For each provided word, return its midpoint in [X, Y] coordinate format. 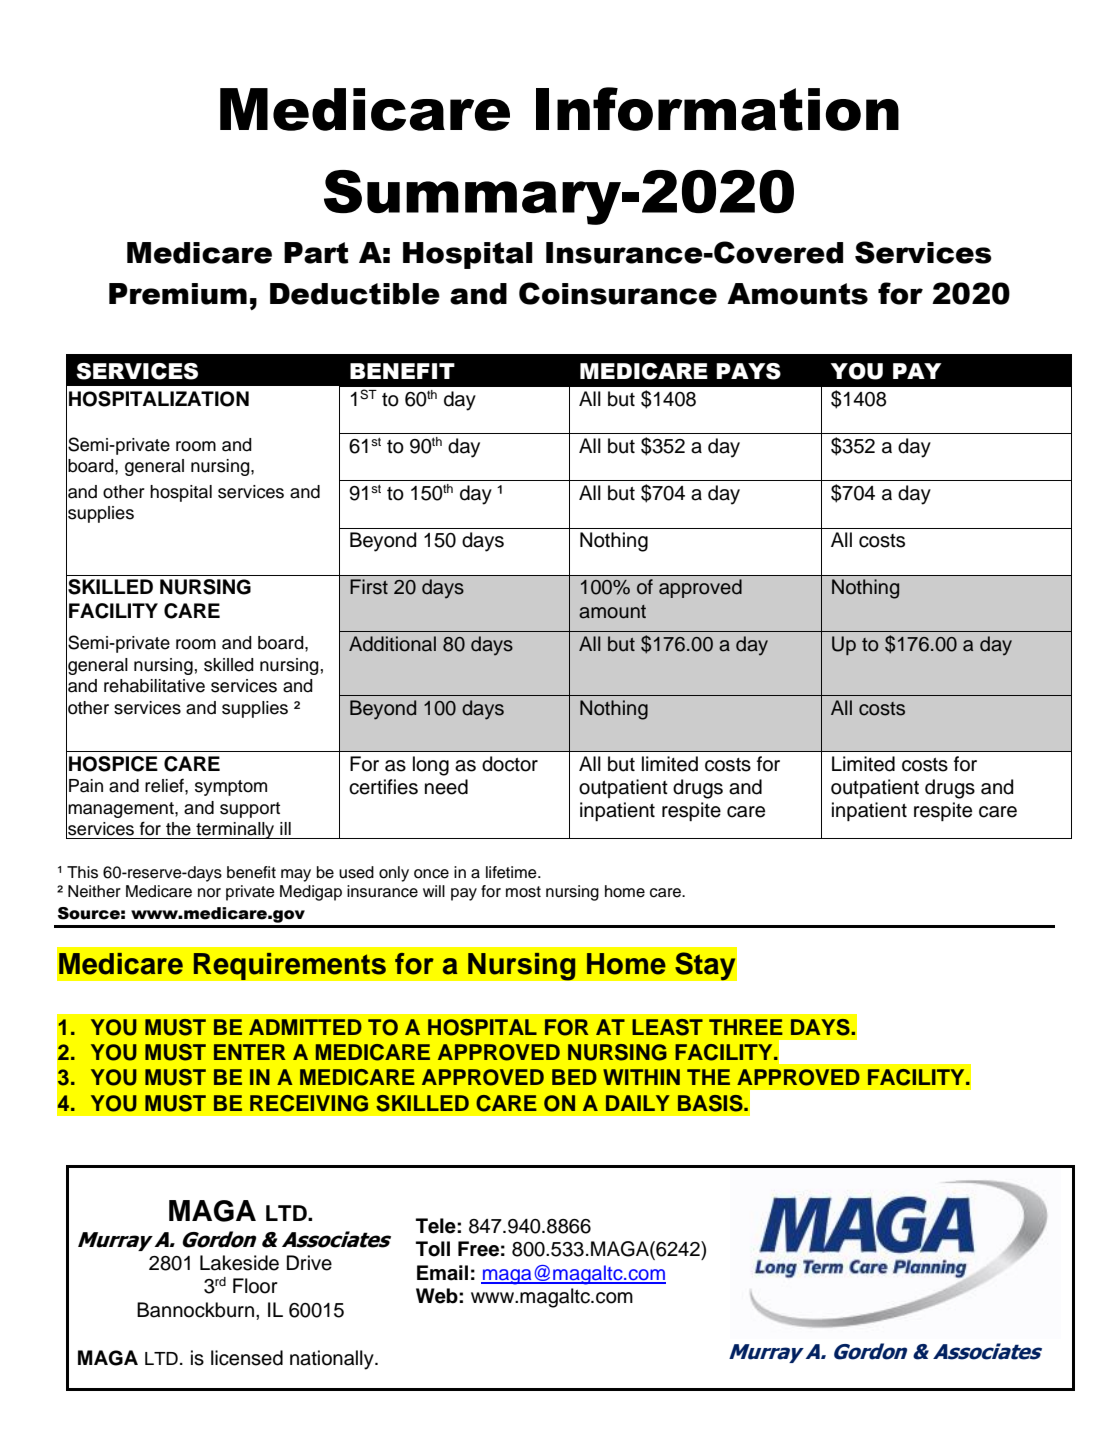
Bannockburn [195, 1310]
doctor [510, 764]
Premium [178, 294]
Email [442, 1273]
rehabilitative [154, 686]
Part [316, 253]
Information [717, 109]
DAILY [638, 1103]
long [431, 766]
